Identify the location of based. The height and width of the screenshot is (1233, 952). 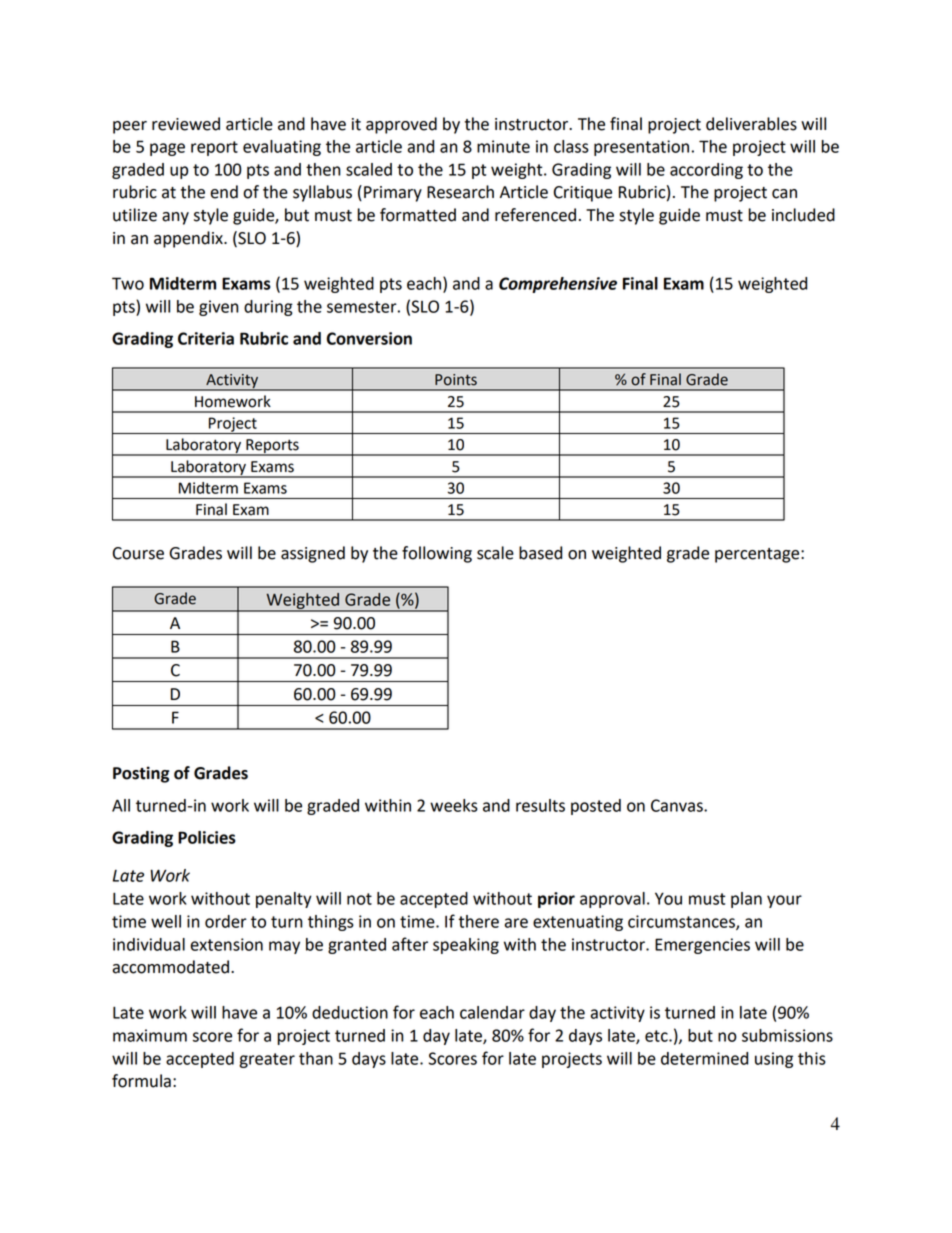
(540, 553).
